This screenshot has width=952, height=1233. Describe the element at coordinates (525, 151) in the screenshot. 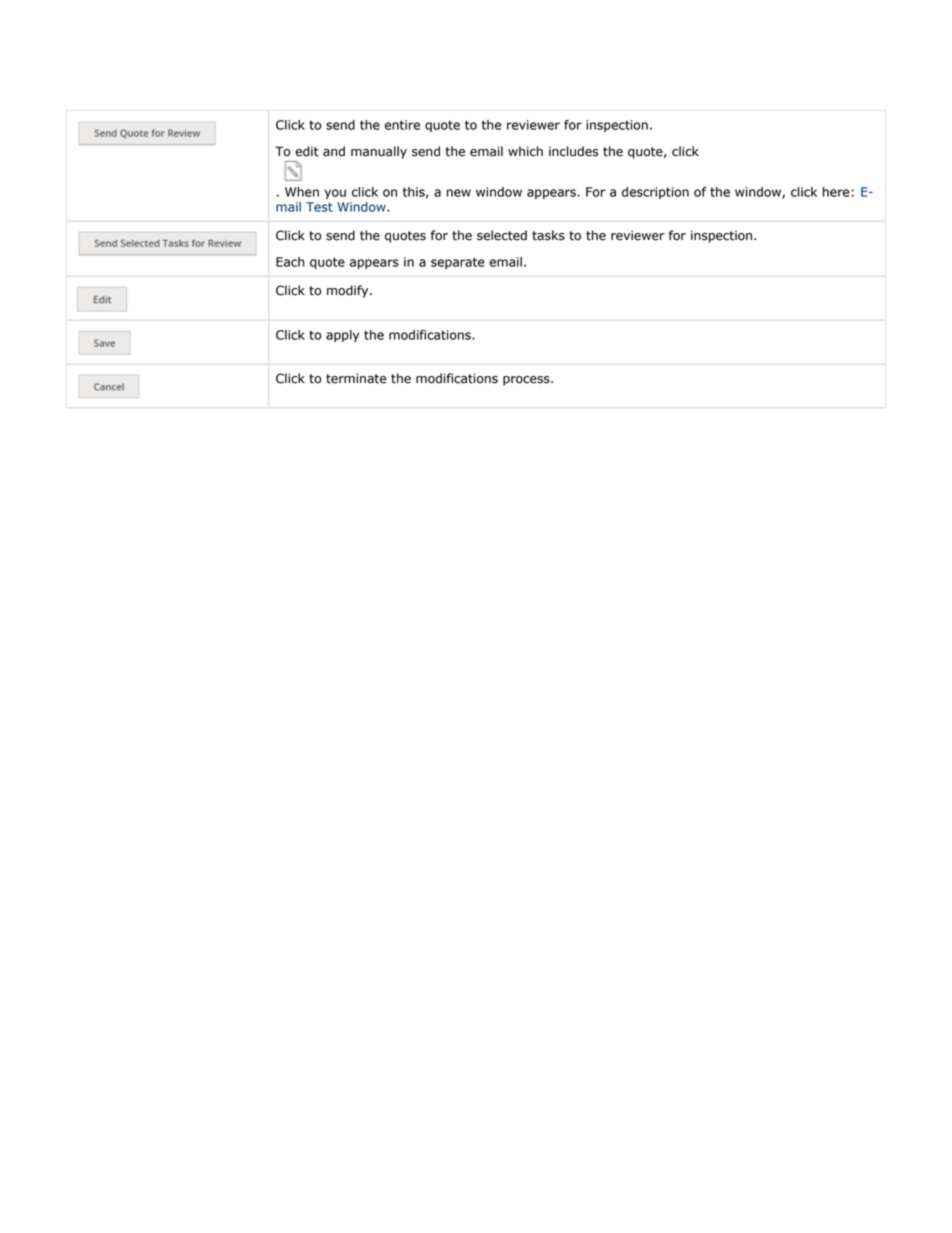

I see `which` at that location.
